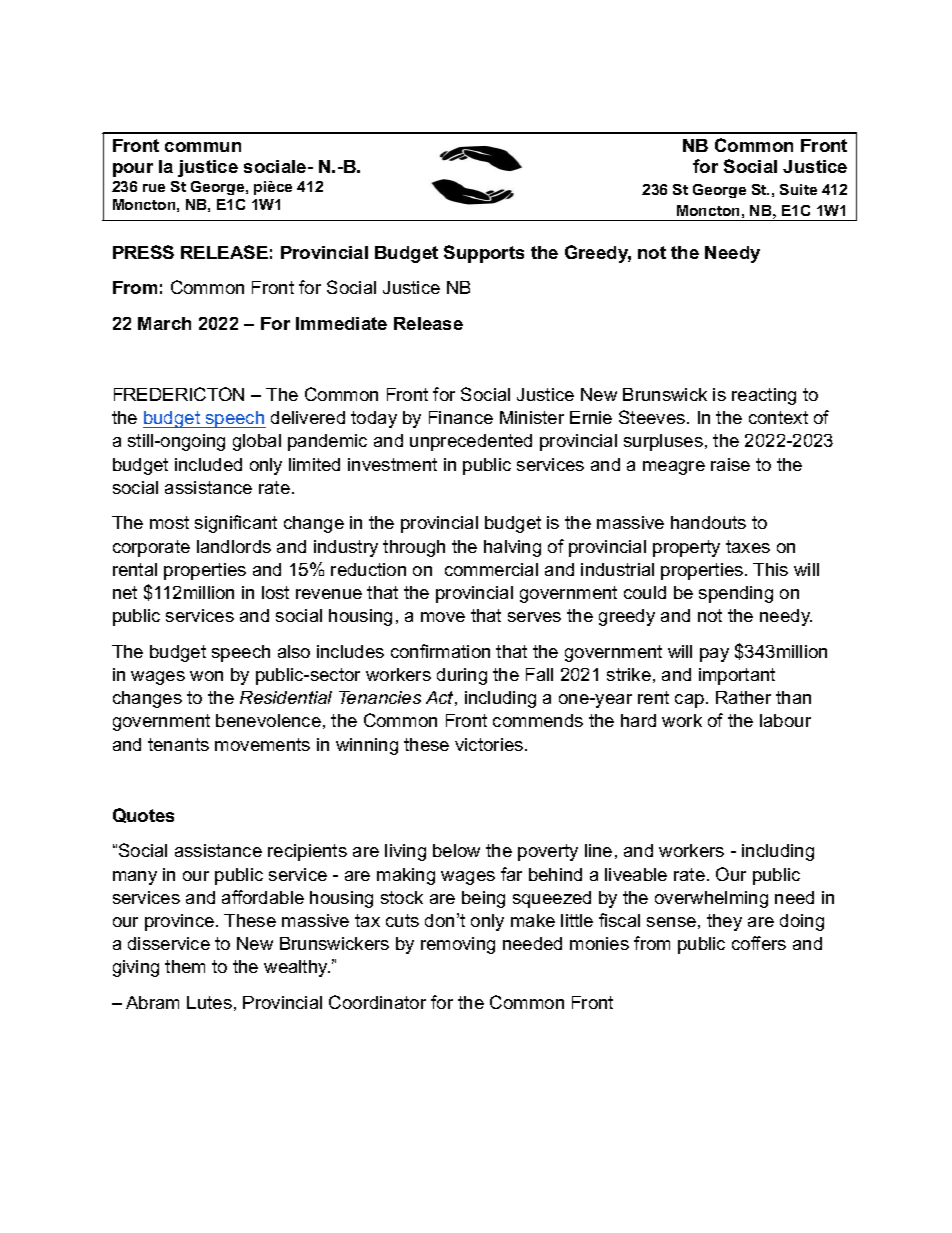 Image resolution: width=952 pixels, height=1233 pixels. Describe the element at coordinates (185, 966) in the screenshot. I see `them` at that location.
